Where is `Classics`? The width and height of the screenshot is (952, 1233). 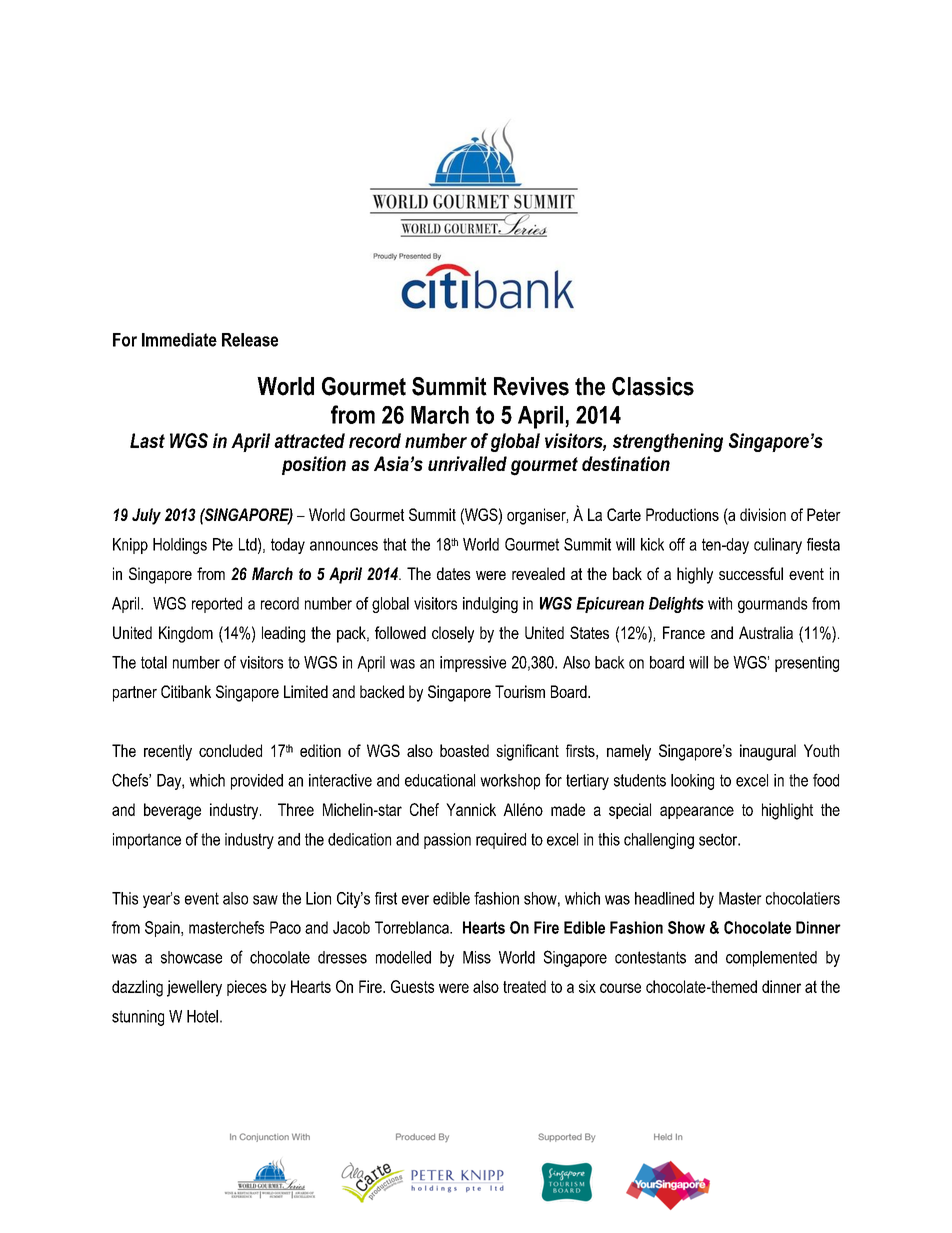 Classics is located at coordinates (653, 386).
